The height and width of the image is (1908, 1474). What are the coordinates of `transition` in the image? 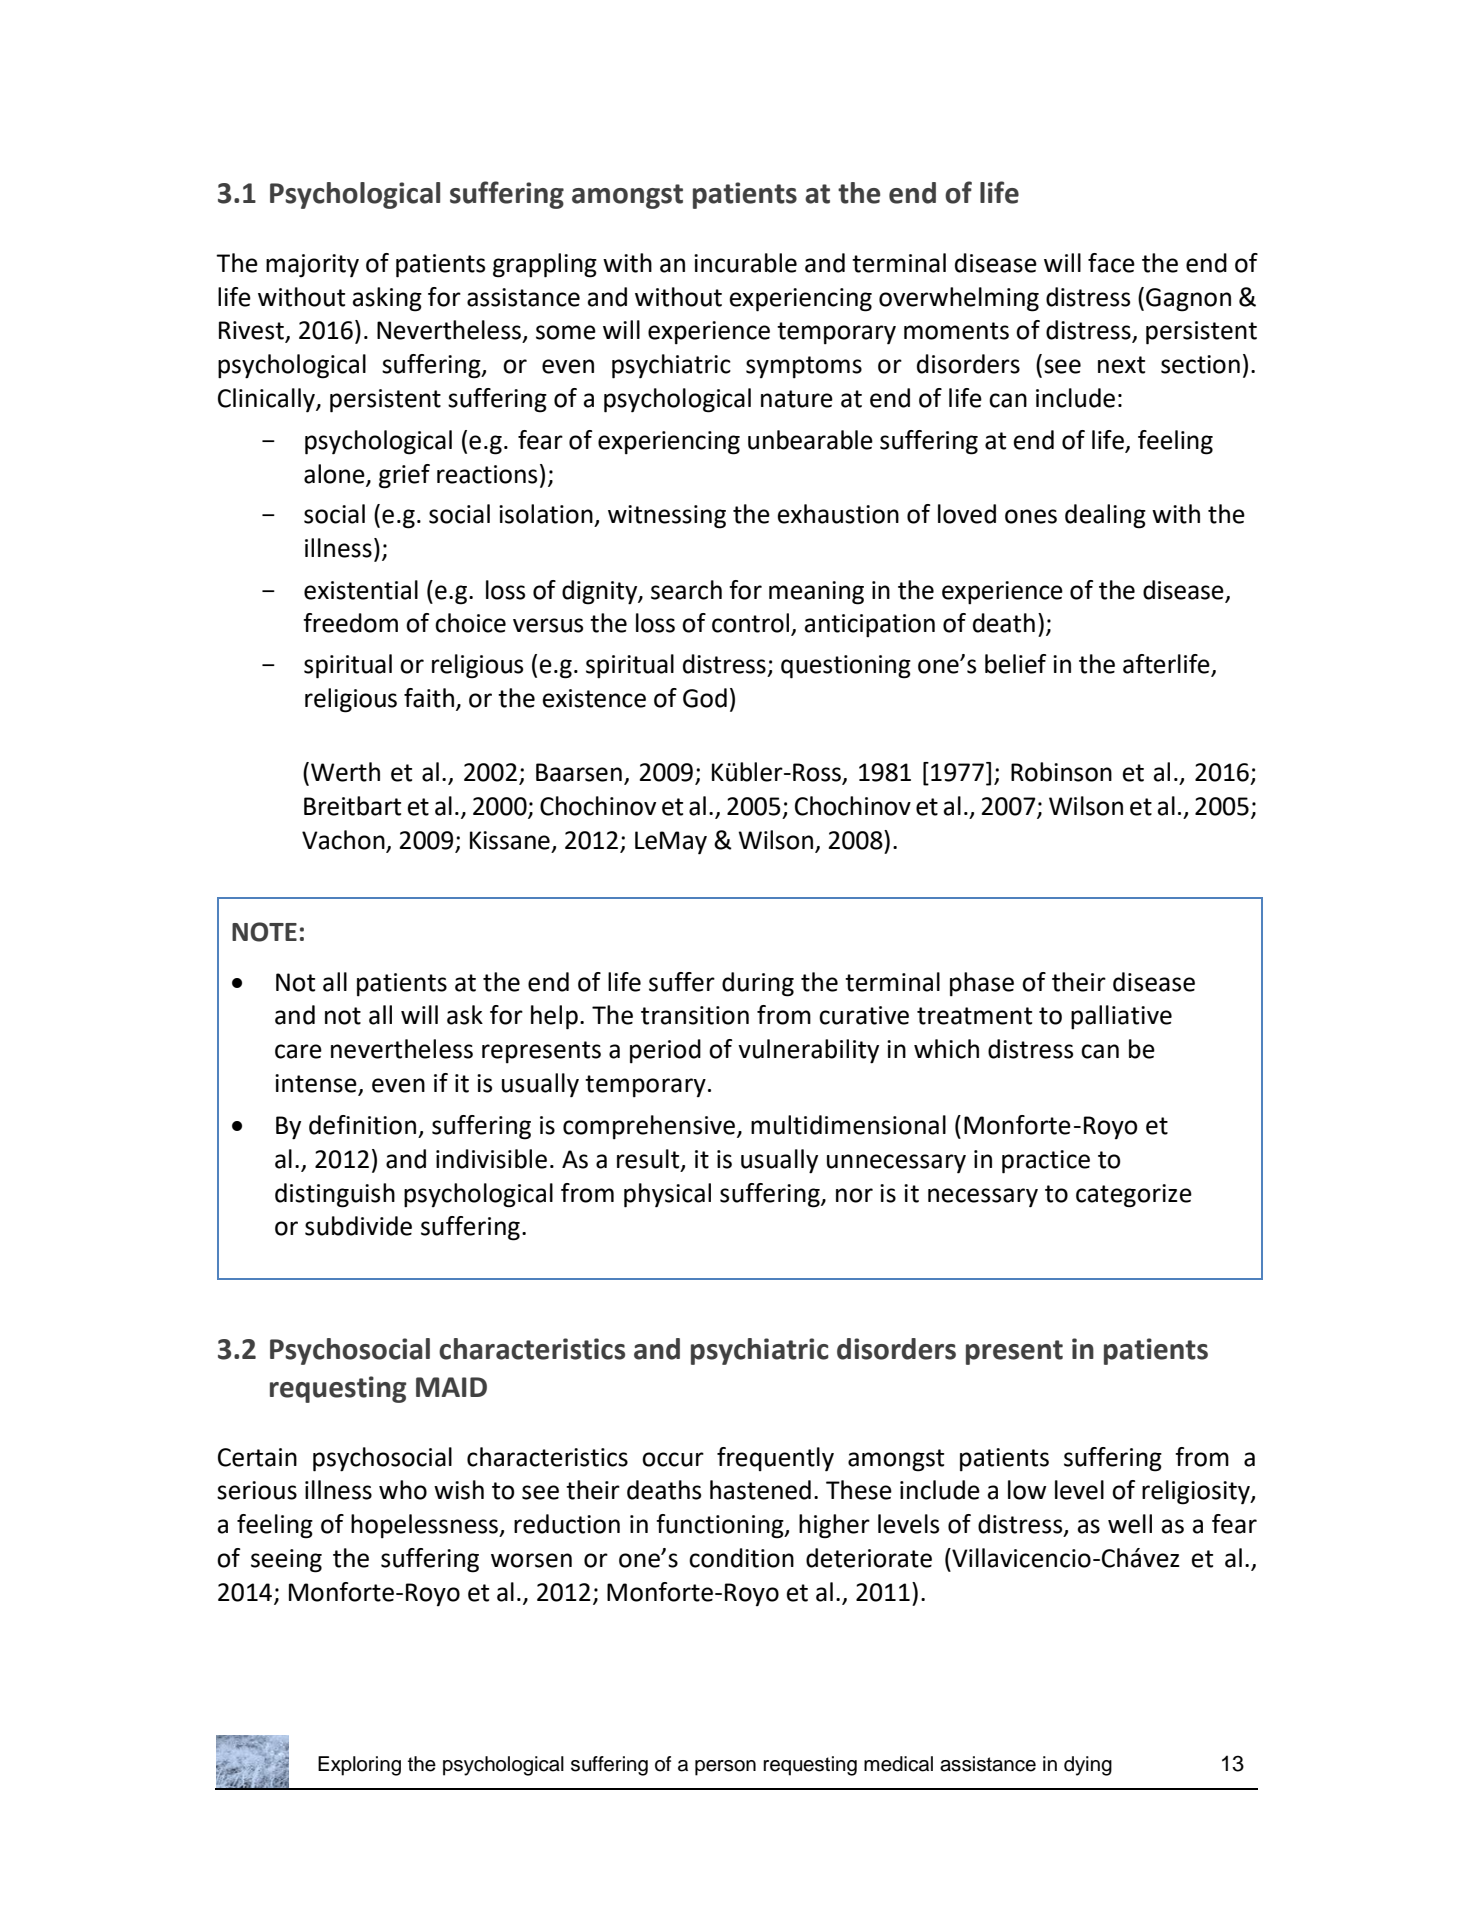 It's located at (695, 1015).
